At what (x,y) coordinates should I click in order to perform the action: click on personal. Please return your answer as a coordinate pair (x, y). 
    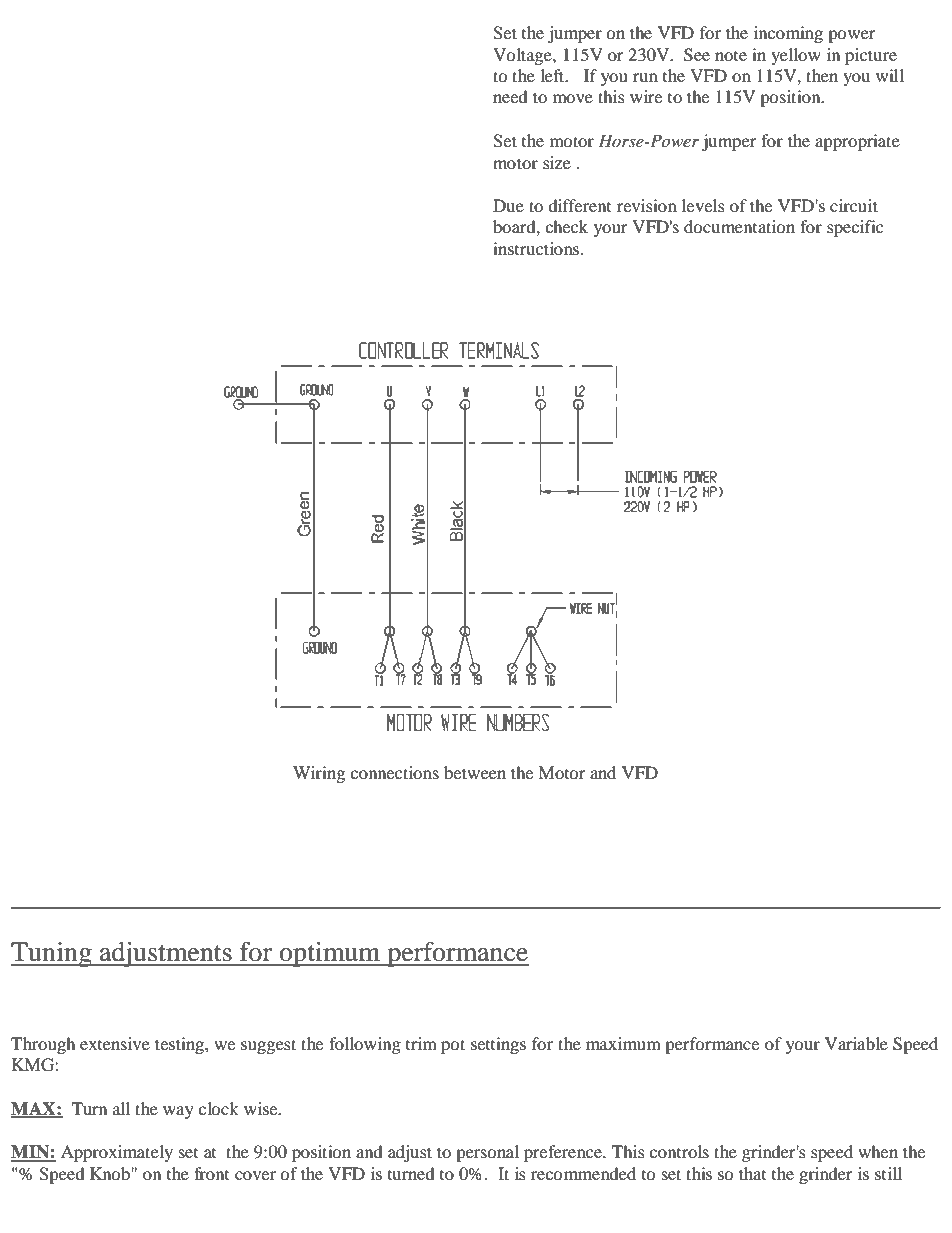
    Looking at the image, I should click on (487, 1153).
